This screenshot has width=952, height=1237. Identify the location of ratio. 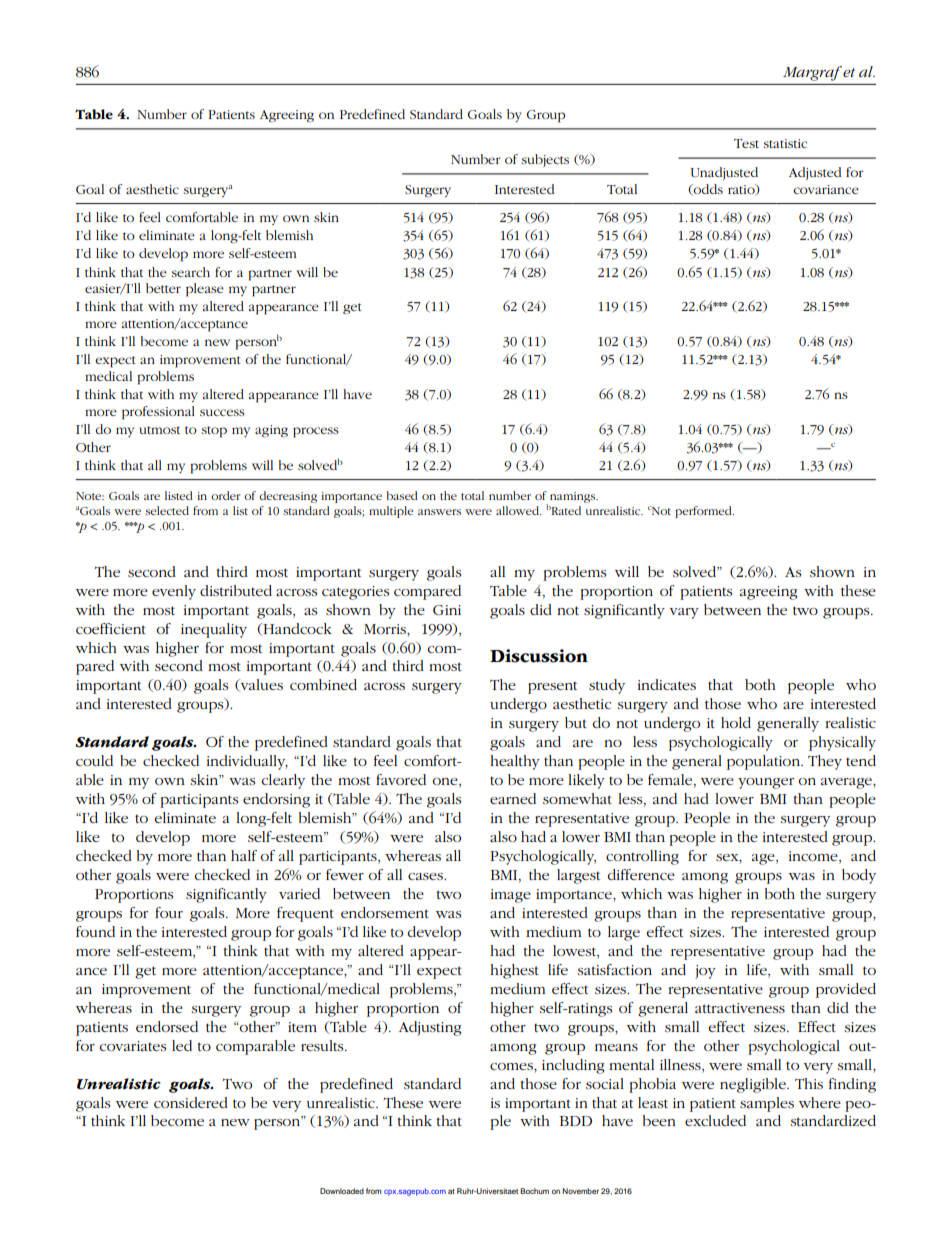
(742, 190).
